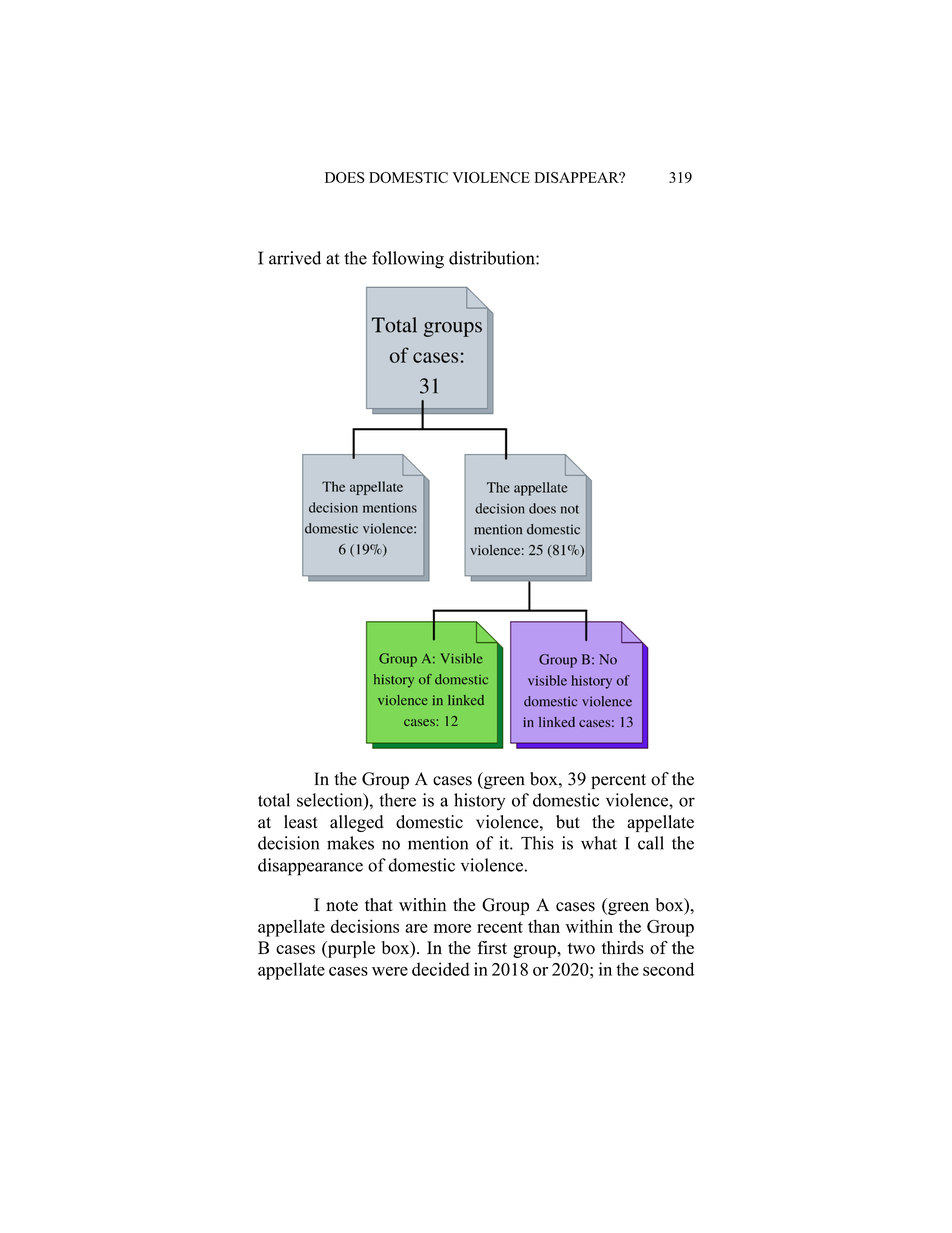 Image resolution: width=952 pixels, height=1233 pixels. What do you see at coordinates (618, 781) in the page?
I see `percent` at bounding box center [618, 781].
